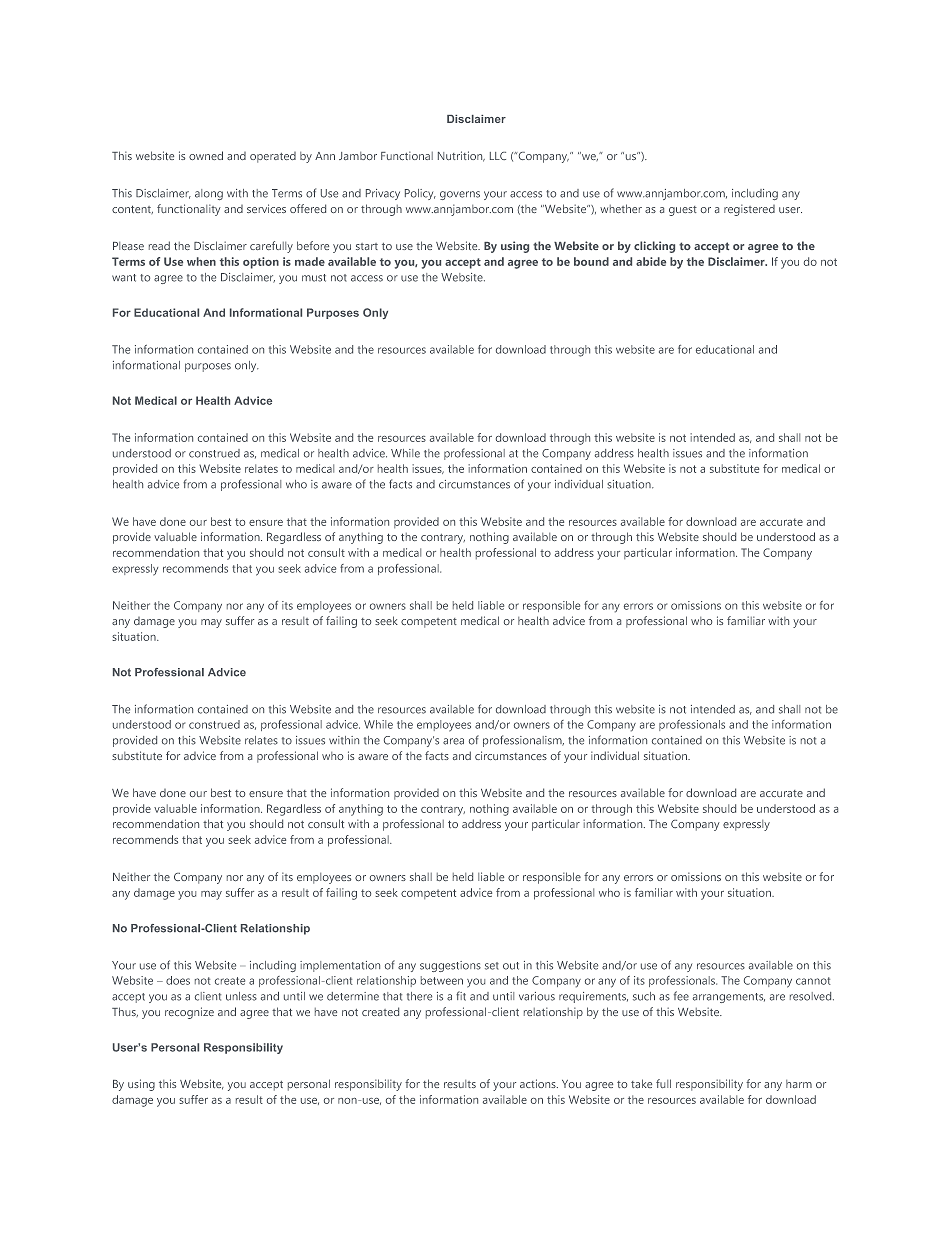 The image size is (952, 1233). Describe the element at coordinates (492, 966) in the screenshot. I see `set` at that location.
